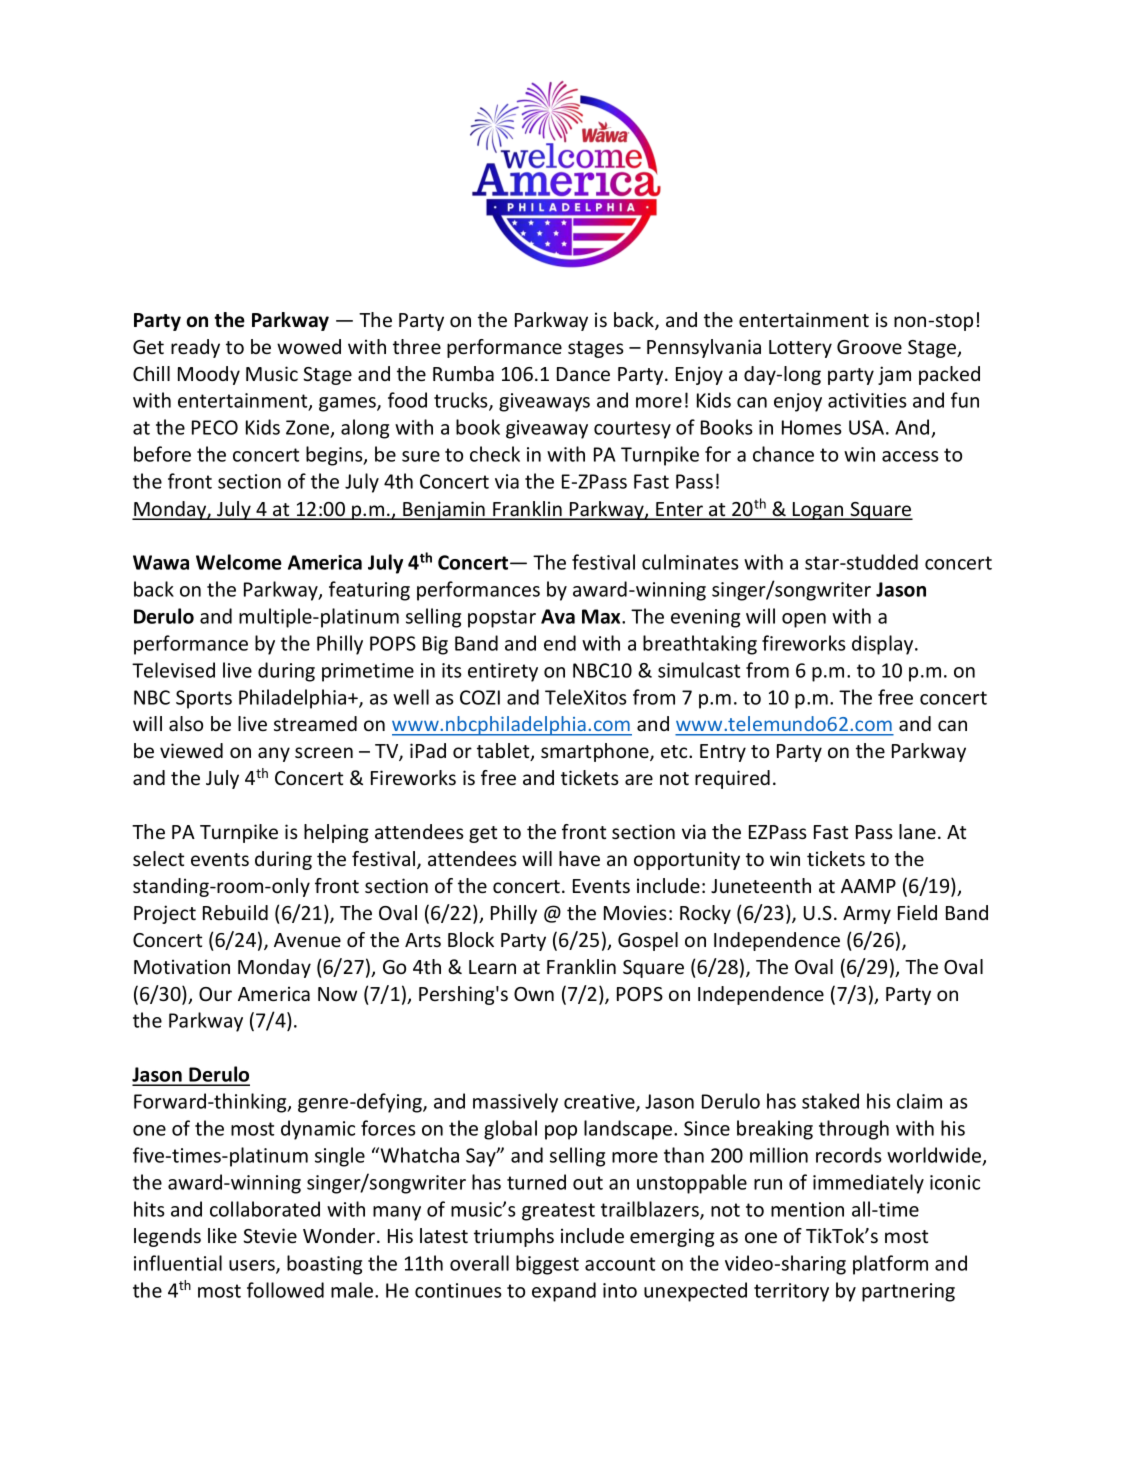 The image size is (1126, 1457). Describe the element at coordinates (209, 375) in the screenshot. I see `Moody` at that location.
